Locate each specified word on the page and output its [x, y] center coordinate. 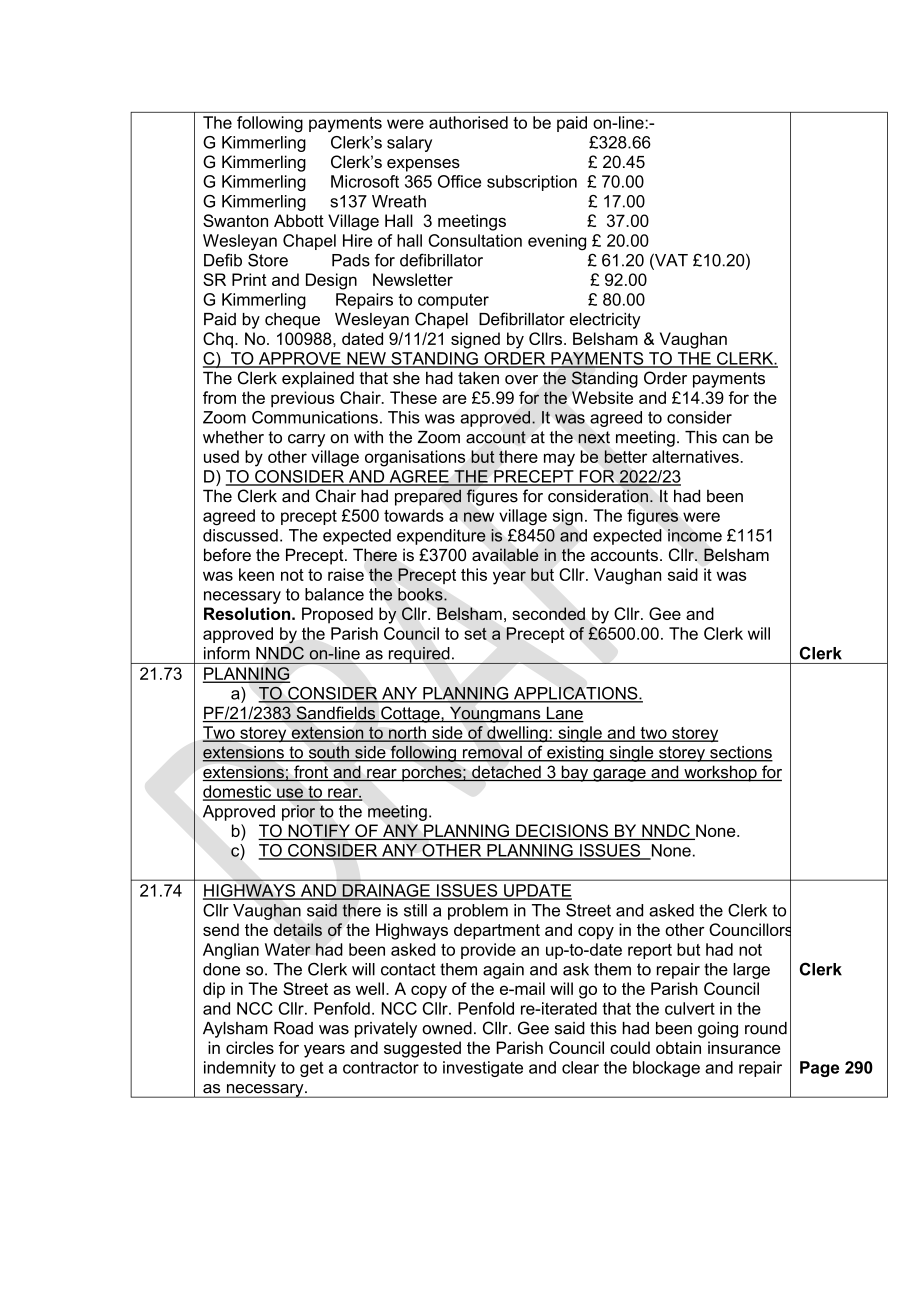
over [521, 380]
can [735, 439]
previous [302, 399]
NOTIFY [319, 832]
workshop [720, 773]
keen [256, 574]
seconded [548, 613]
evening [557, 242]
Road [293, 1028]
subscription [532, 183]
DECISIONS [562, 832]
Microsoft [365, 181]
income [695, 535]
